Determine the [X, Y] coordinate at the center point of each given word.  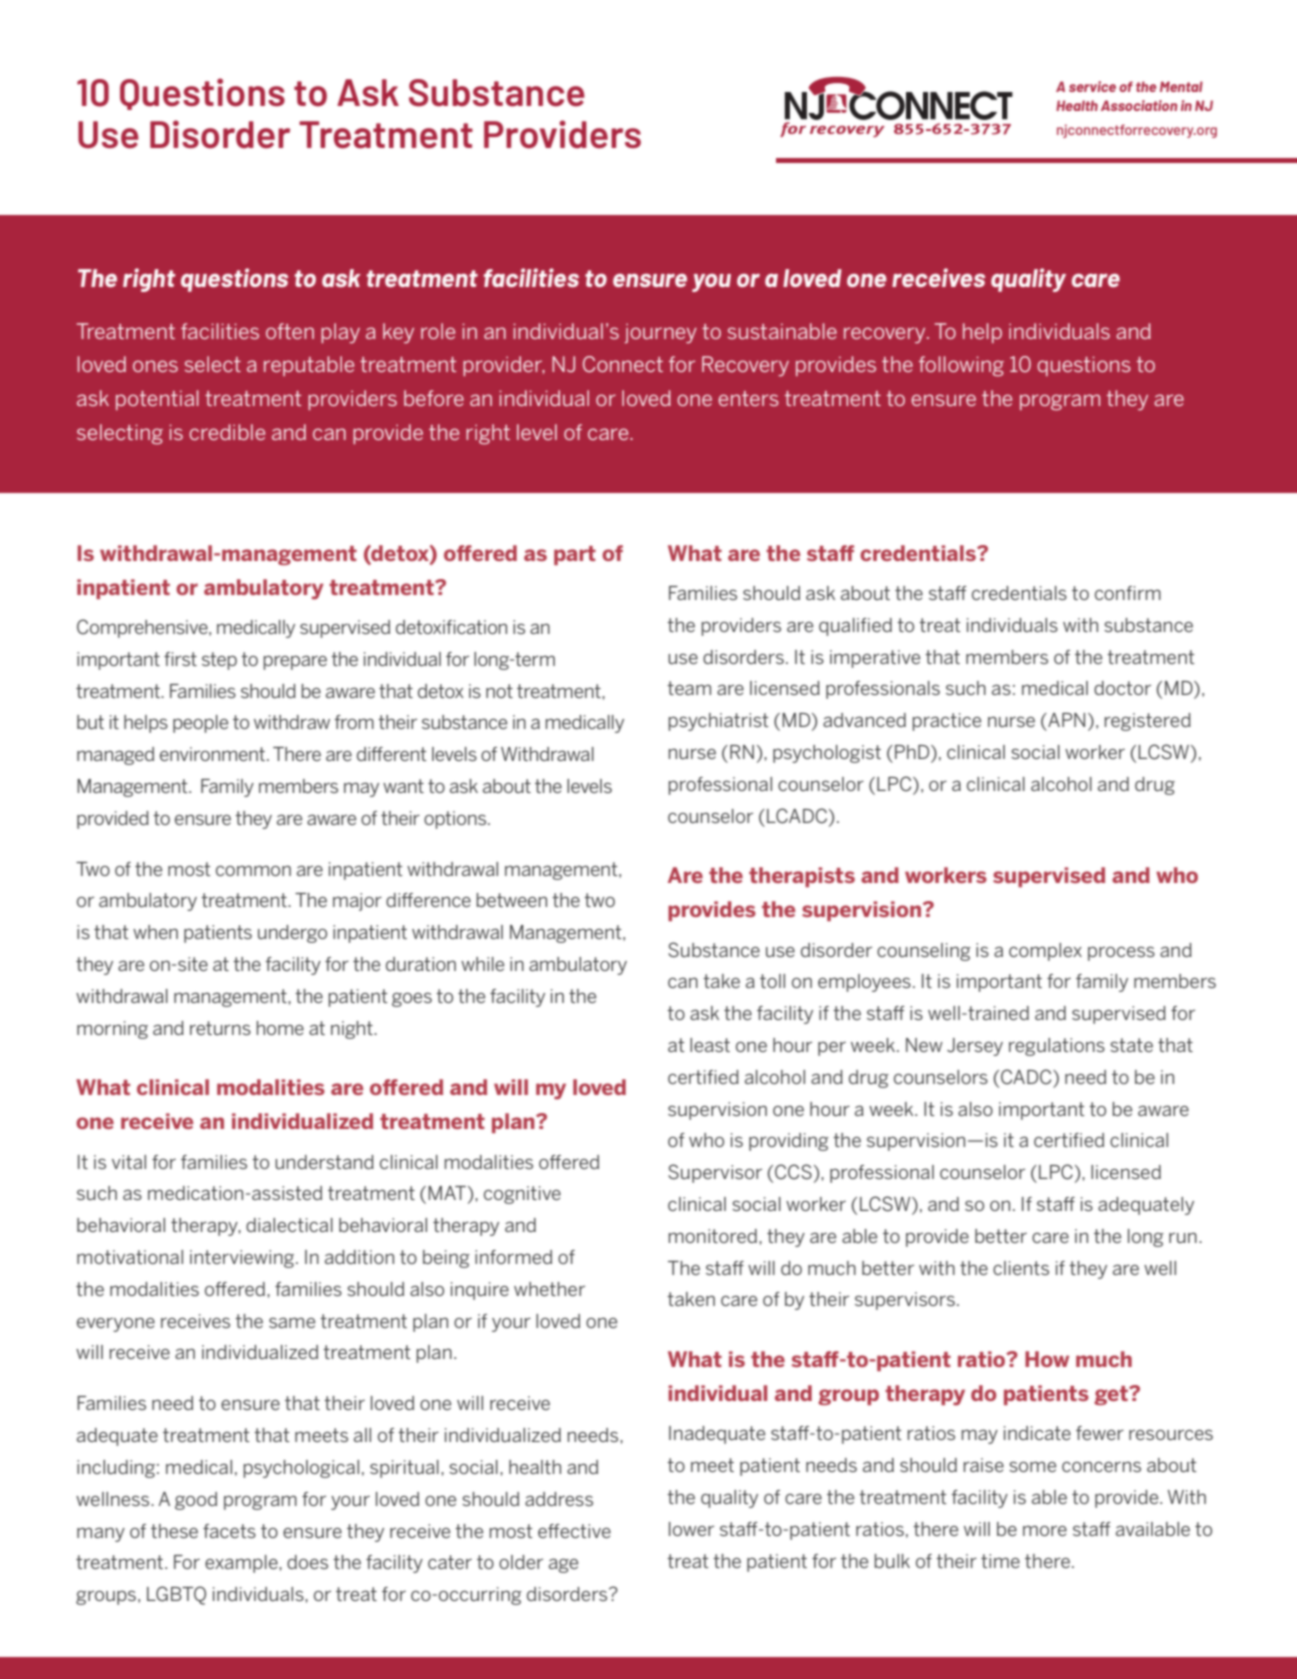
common [253, 871]
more [1045, 1531]
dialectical [289, 1225]
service [1092, 86]
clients [1021, 1268]
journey [660, 333]
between [512, 900]
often [290, 331]
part [575, 555]
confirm [1128, 593]
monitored [713, 1236]
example [242, 1564]
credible [227, 432]
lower [691, 1529]
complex [1045, 952]
